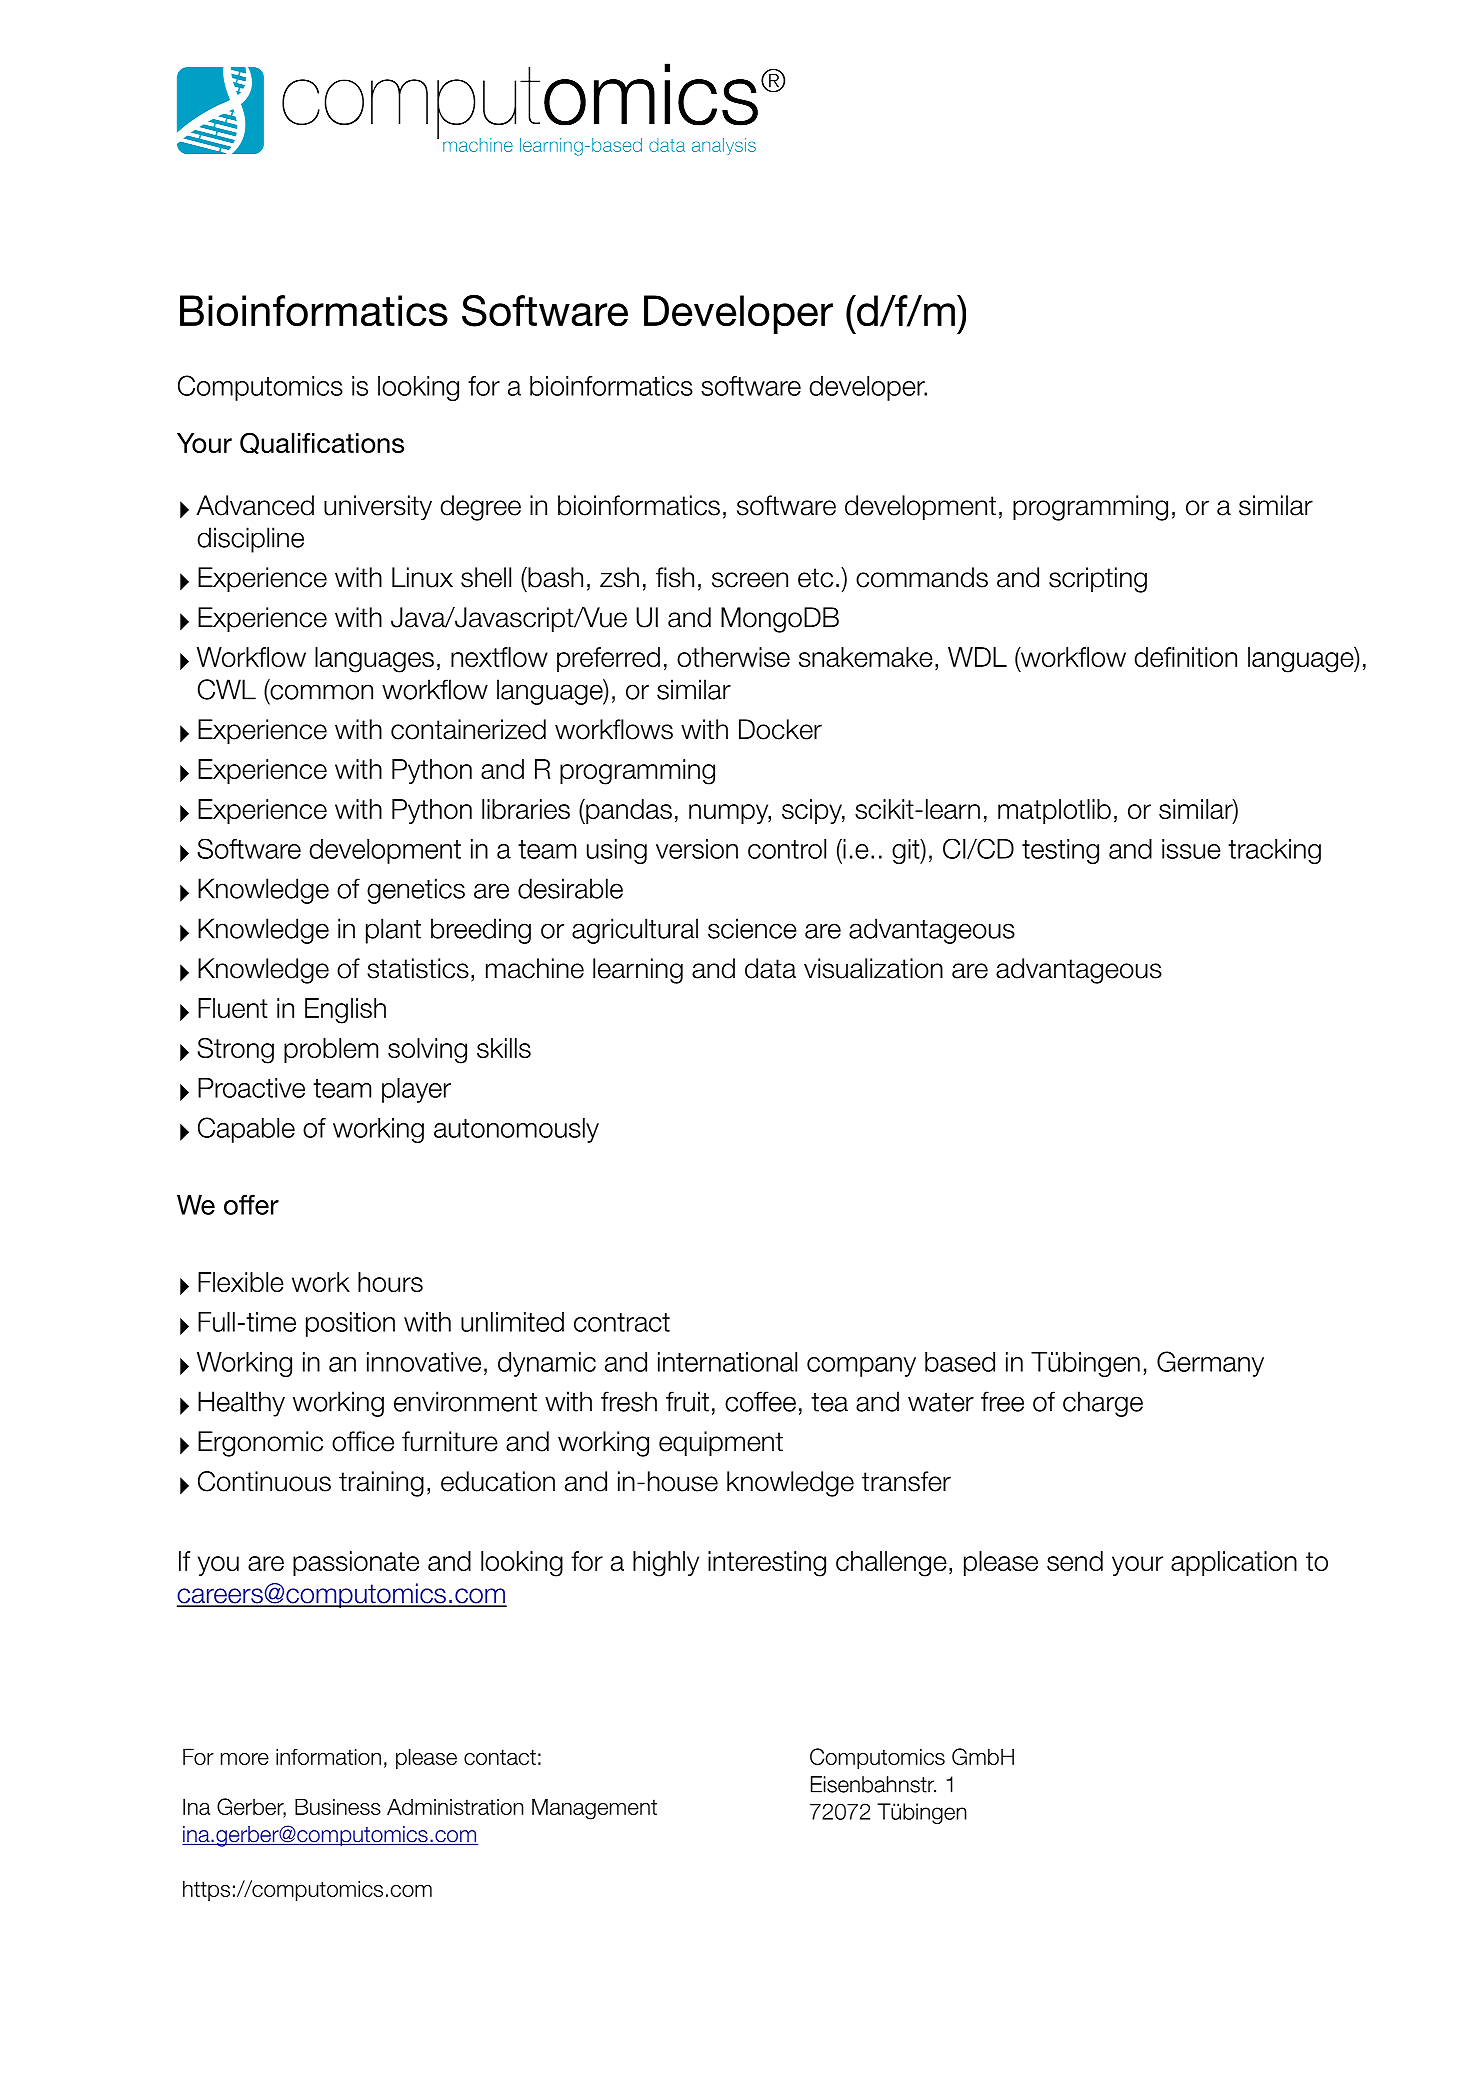 This document has width=1482, height=2096. Describe the element at coordinates (378, 507) in the document. I see `university` at that location.
